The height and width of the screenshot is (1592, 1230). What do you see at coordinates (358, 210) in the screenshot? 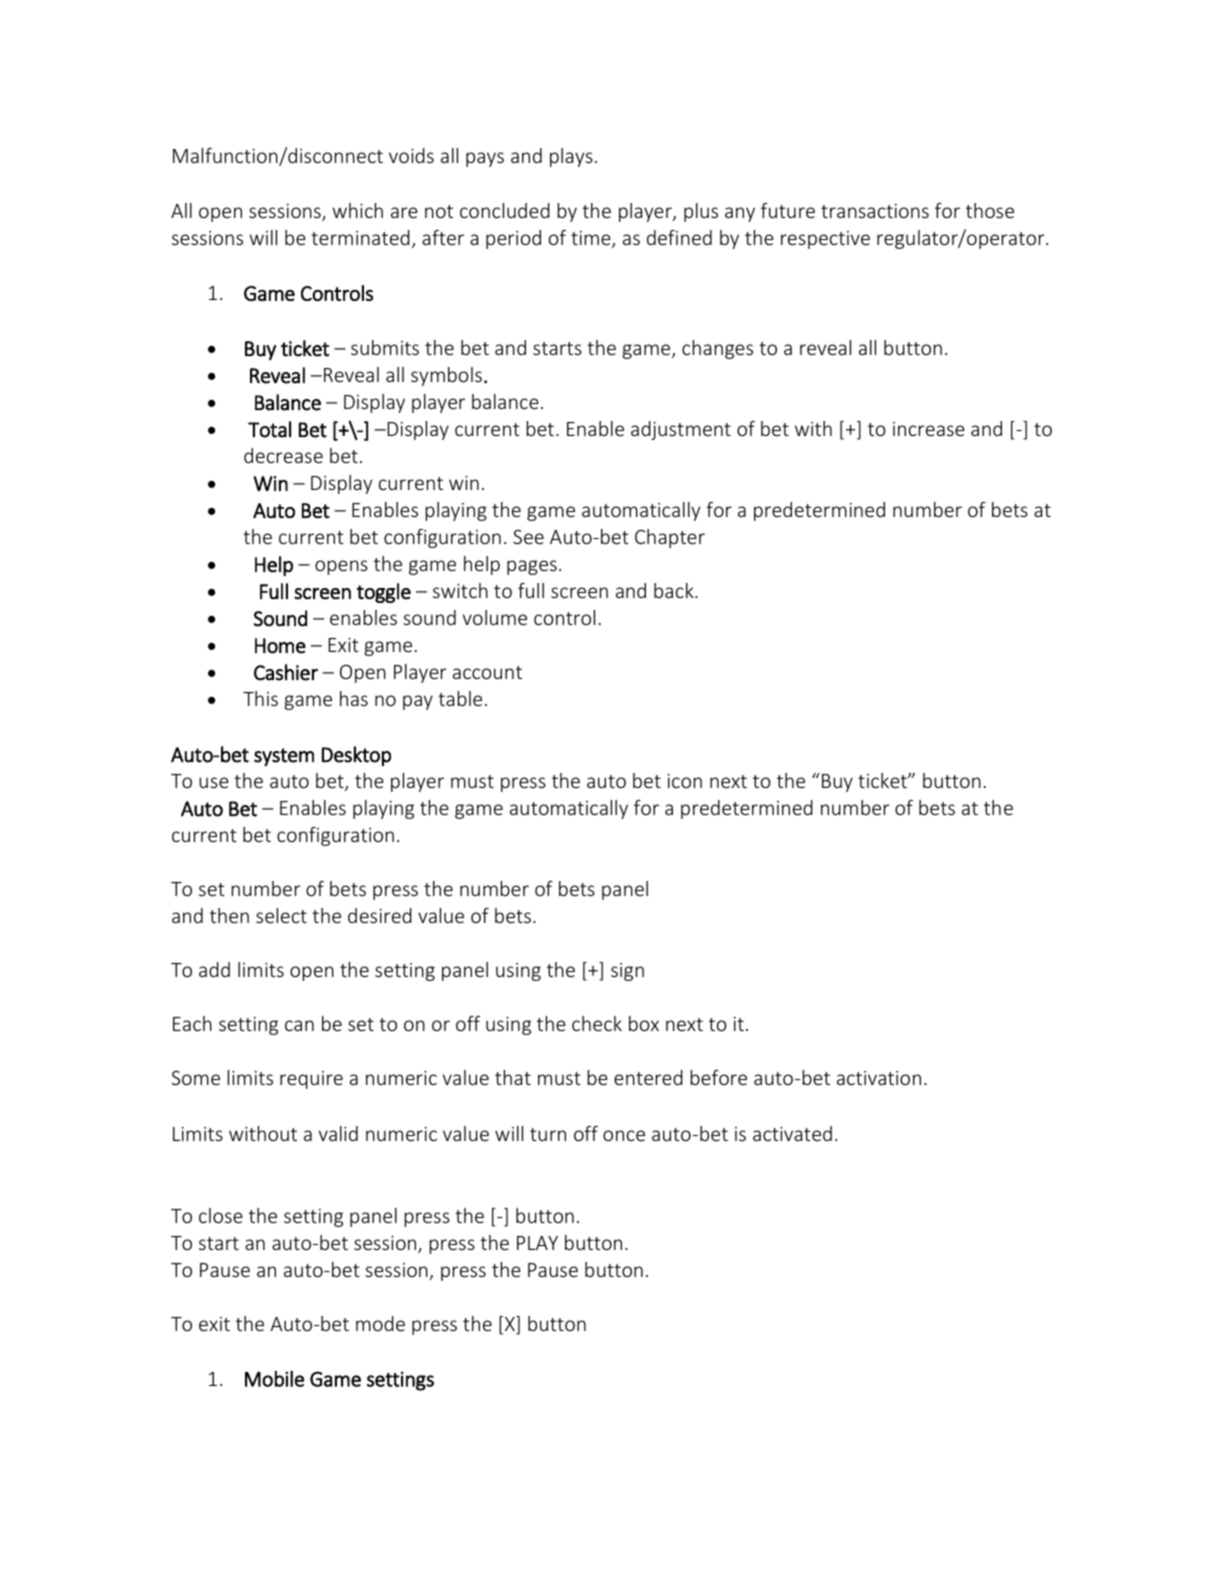
I see `which` at bounding box center [358, 210].
